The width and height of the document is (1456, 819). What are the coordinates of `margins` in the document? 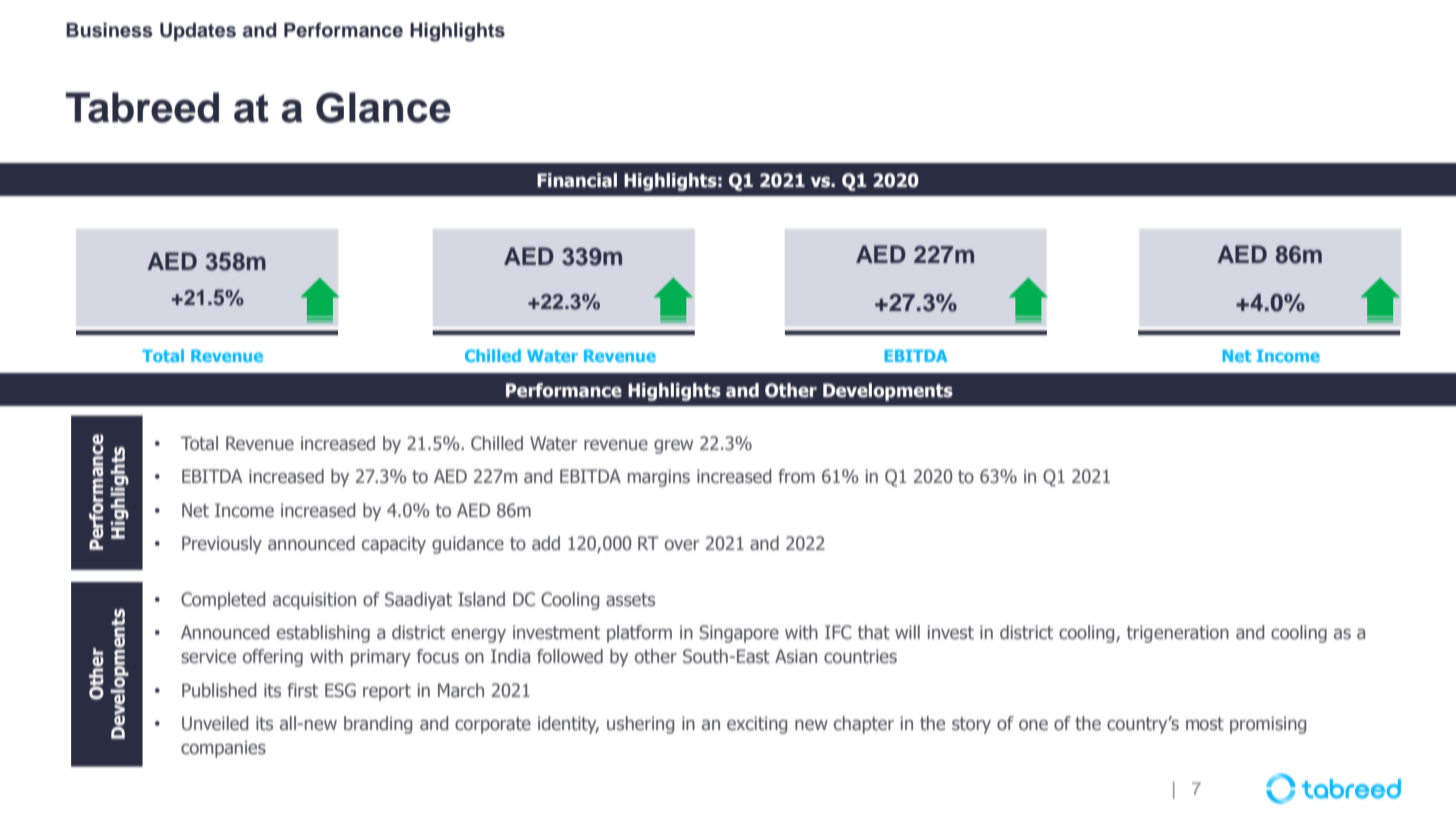 It's located at (659, 478).
